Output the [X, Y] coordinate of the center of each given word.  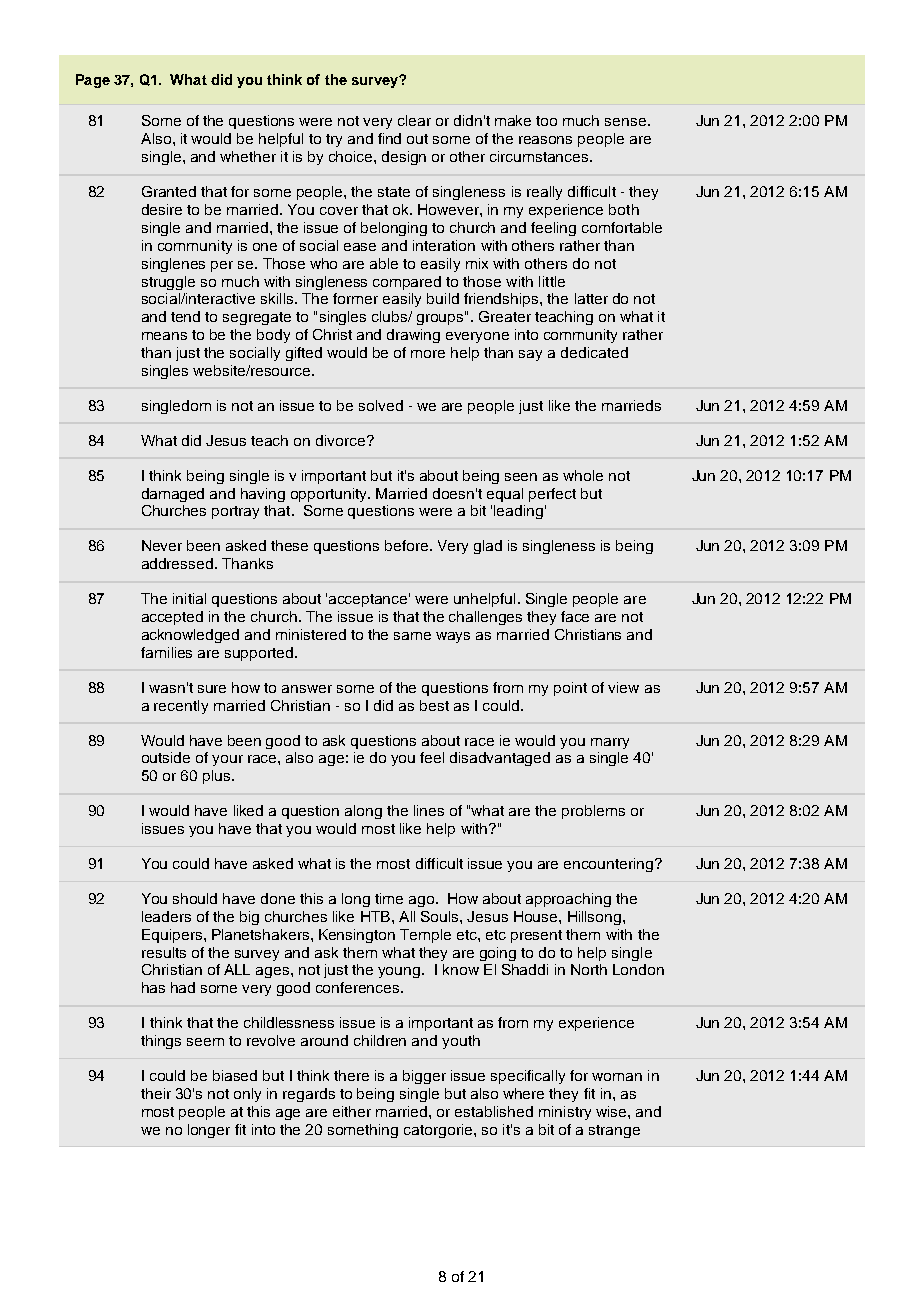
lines [429, 810]
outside [166, 757]
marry [610, 743]
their [156, 1093]
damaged [173, 495]
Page [93, 81]
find [389, 138]
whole [583, 475]
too [546, 121]
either [352, 1111]
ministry [565, 1113]
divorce [342, 440]
